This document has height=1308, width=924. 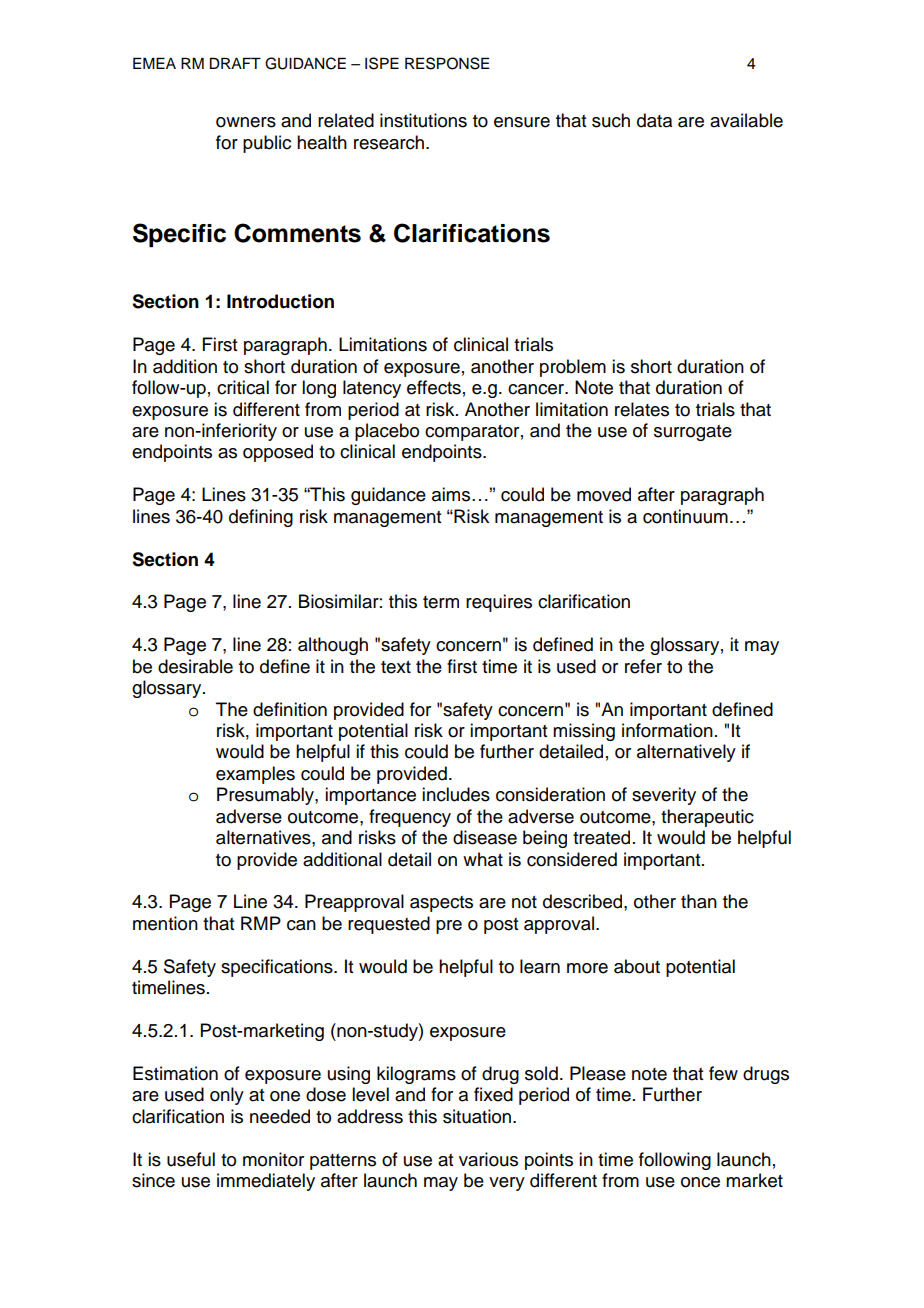 What do you see at coordinates (693, 433) in the document?
I see `surrogate` at bounding box center [693, 433].
